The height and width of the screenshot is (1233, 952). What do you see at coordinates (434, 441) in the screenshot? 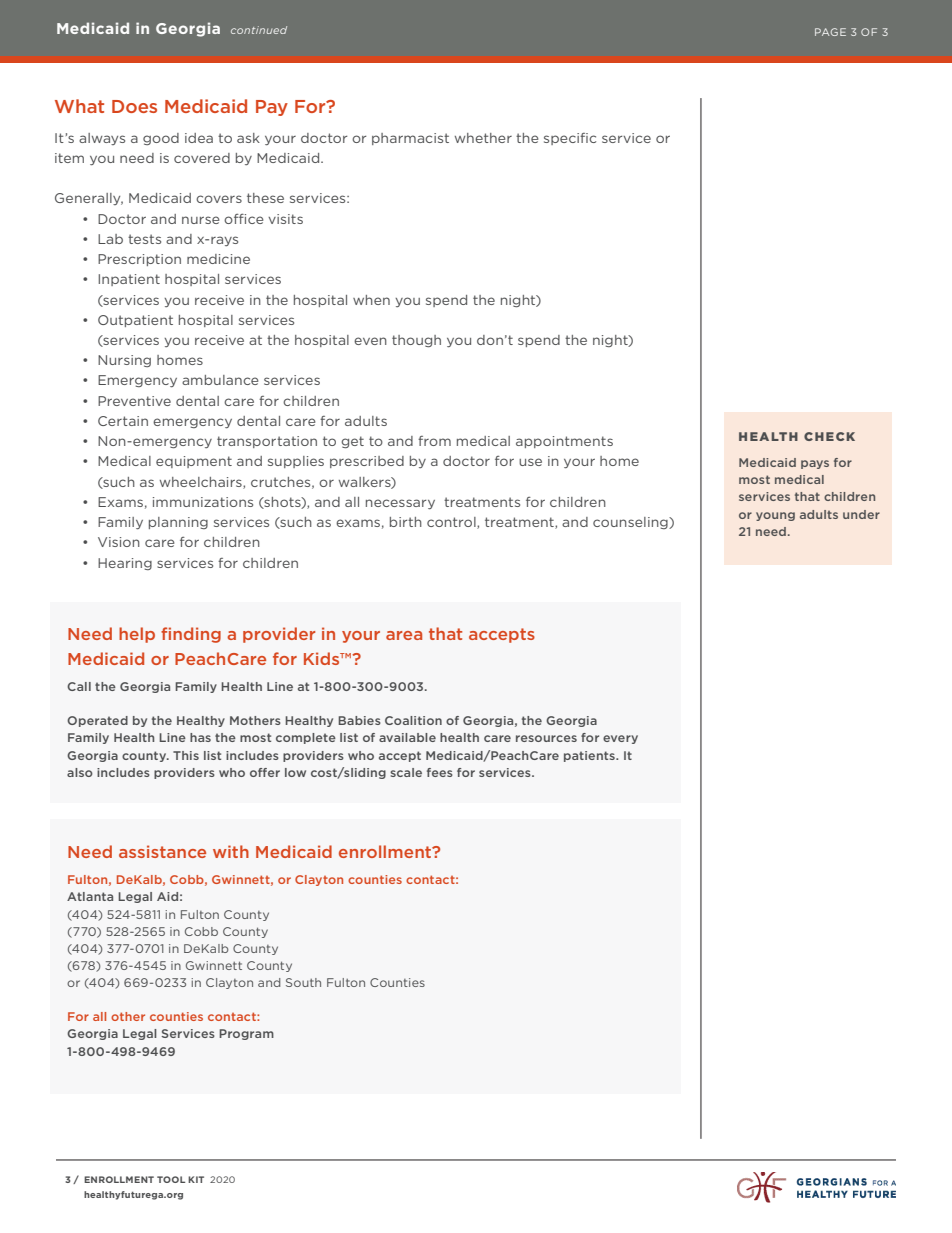
I see `from` at bounding box center [434, 441].
